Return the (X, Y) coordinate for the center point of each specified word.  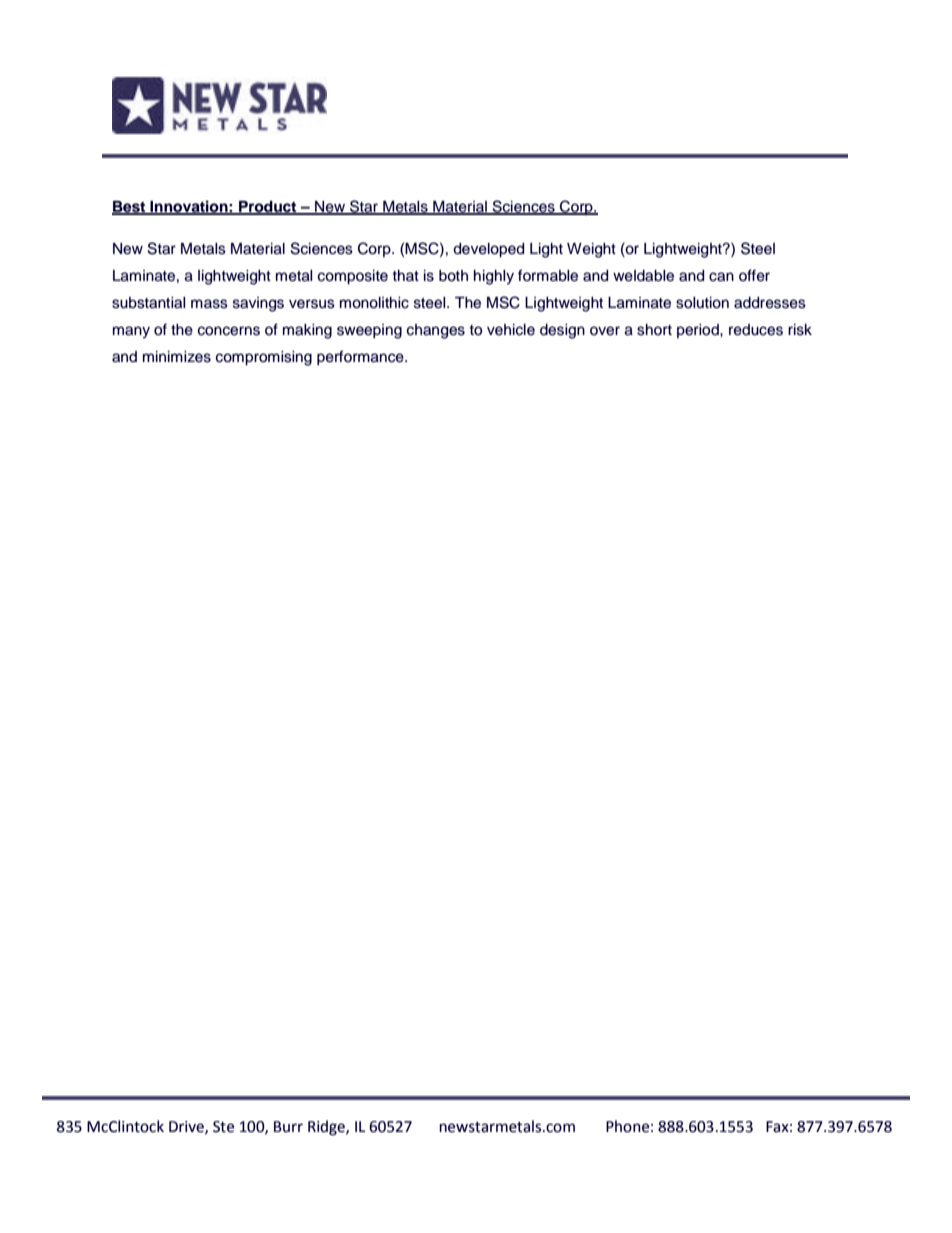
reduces (756, 330)
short (654, 330)
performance (361, 358)
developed (488, 250)
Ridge (327, 1128)
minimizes (177, 357)
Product (268, 207)
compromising (264, 358)
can (721, 277)
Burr (288, 1127)
